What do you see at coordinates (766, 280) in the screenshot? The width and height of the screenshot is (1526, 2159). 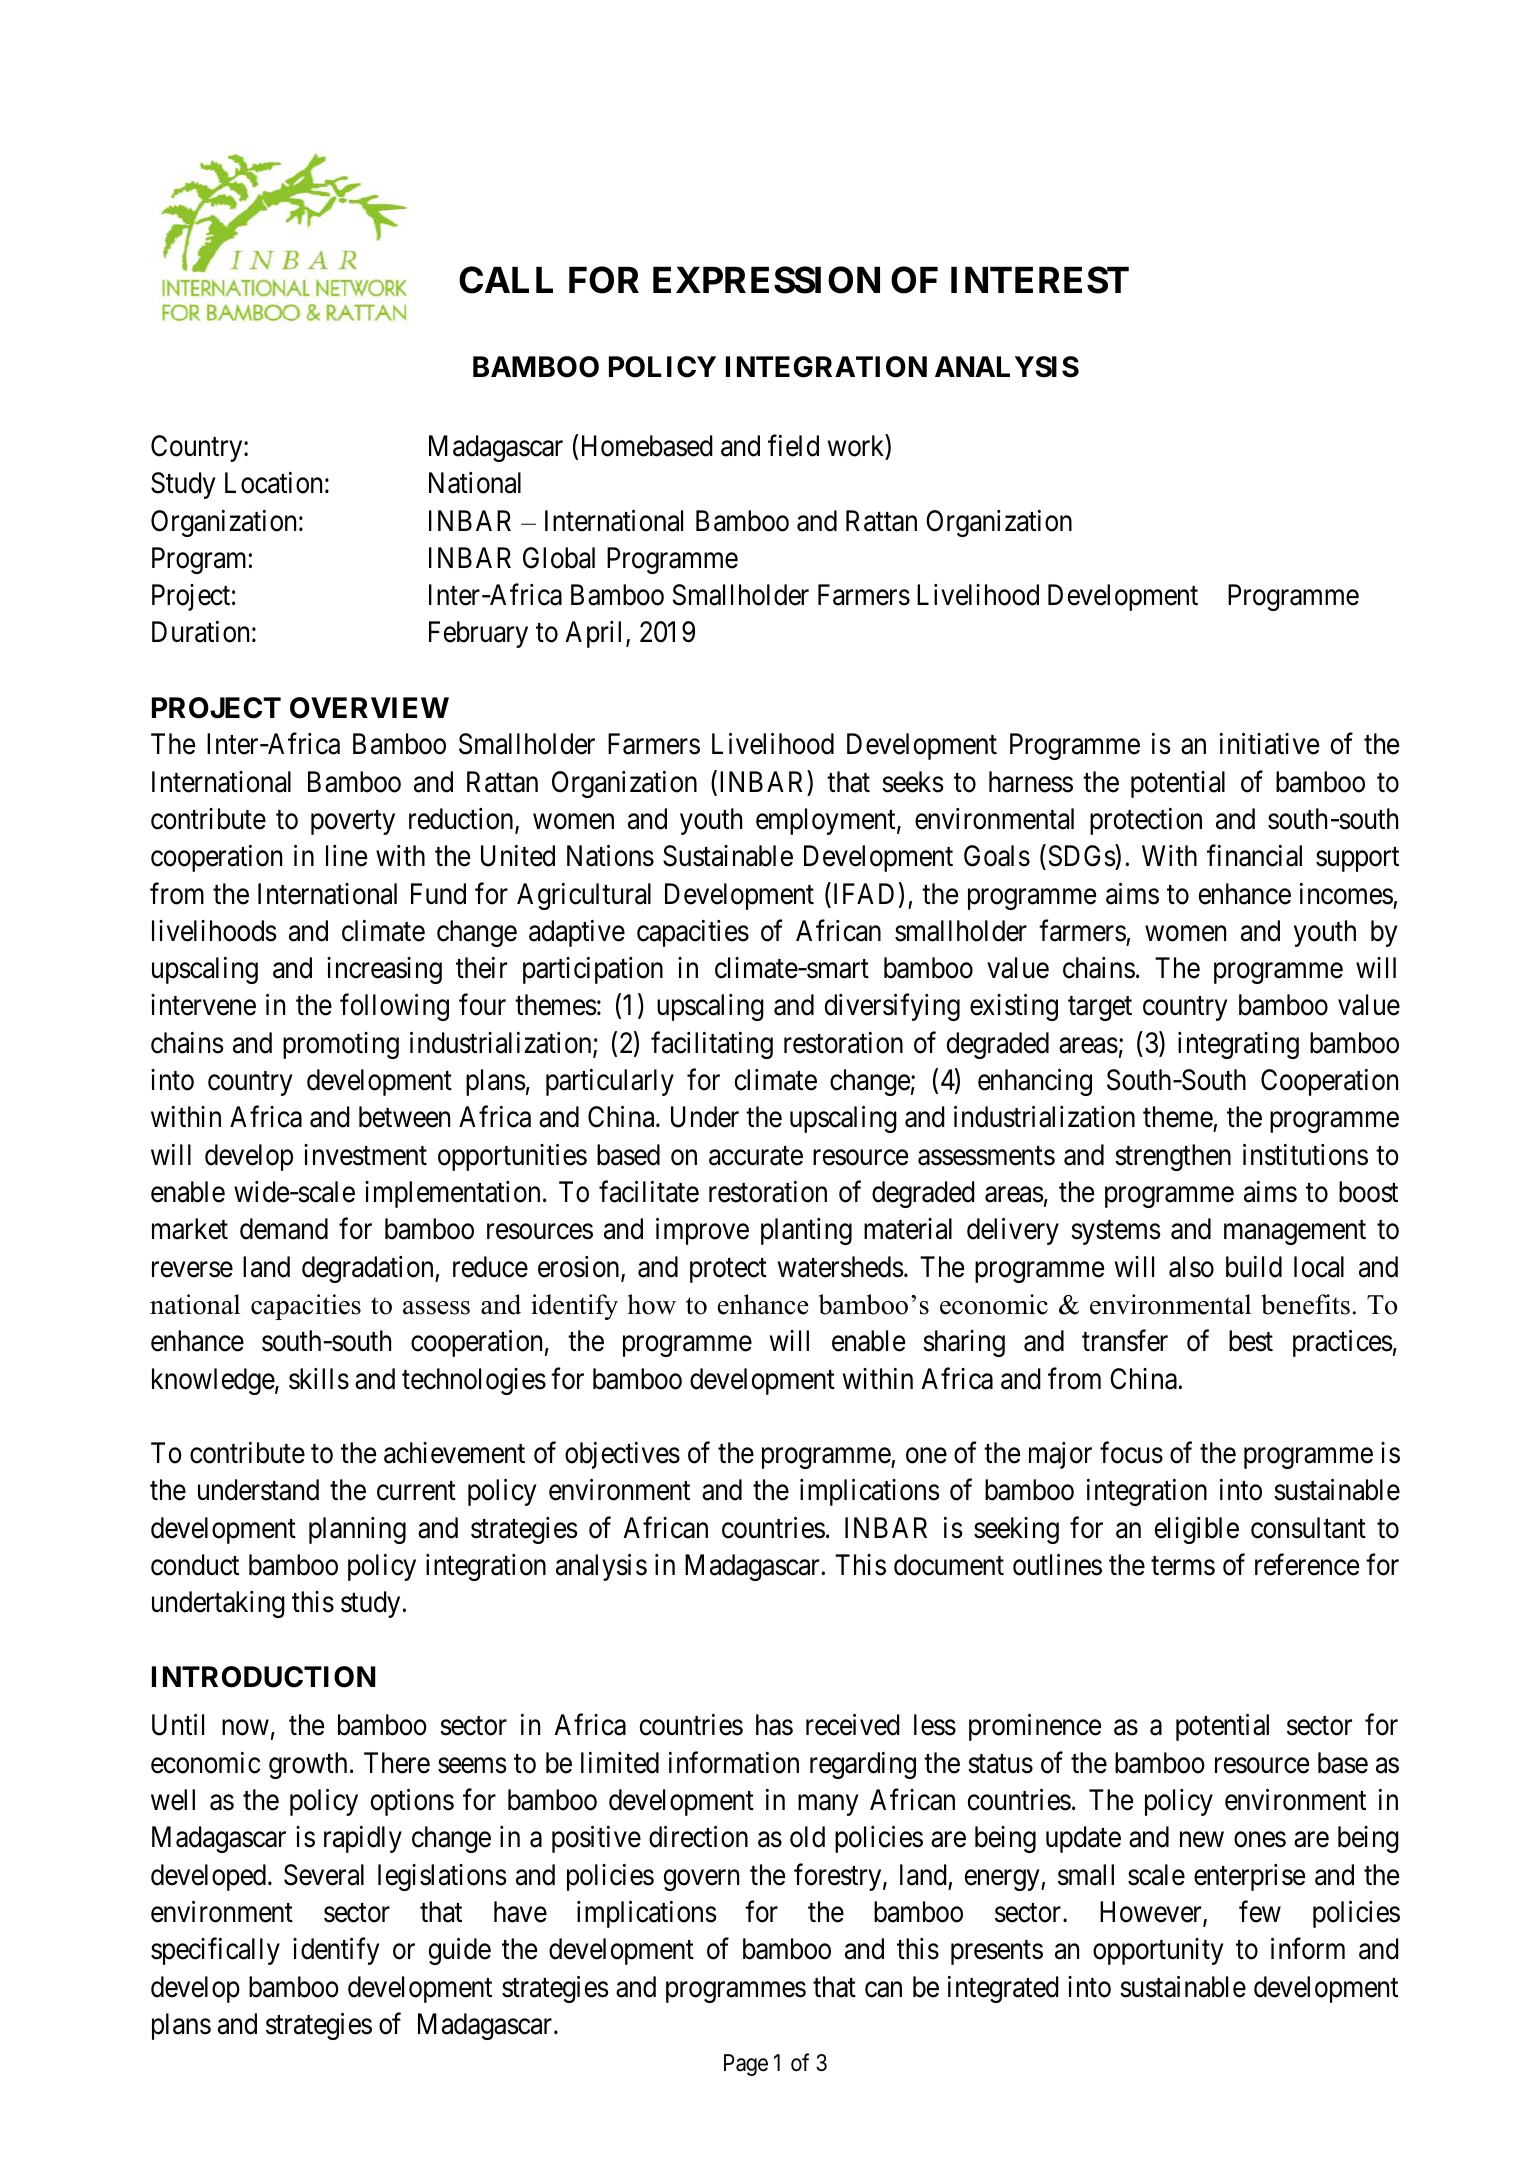 I see `EXPRESSION` at bounding box center [766, 280].
